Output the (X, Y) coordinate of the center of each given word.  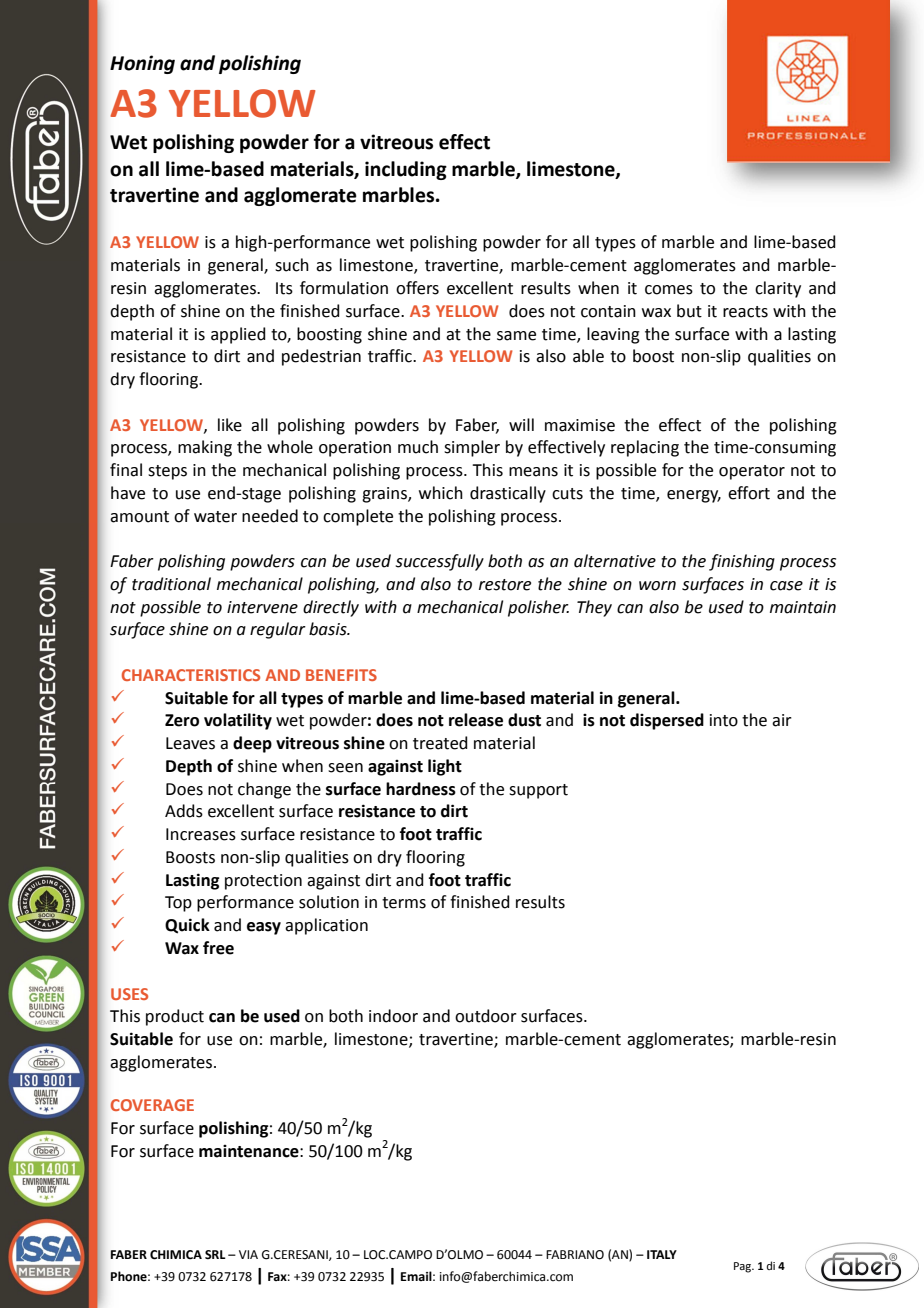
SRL (215, 1254)
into (724, 720)
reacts (745, 312)
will (521, 424)
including (406, 170)
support (538, 791)
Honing (142, 64)
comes (669, 290)
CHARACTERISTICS (191, 675)
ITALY (662, 1254)
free (218, 948)
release (476, 720)
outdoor (486, 1016)
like (230, 425)
